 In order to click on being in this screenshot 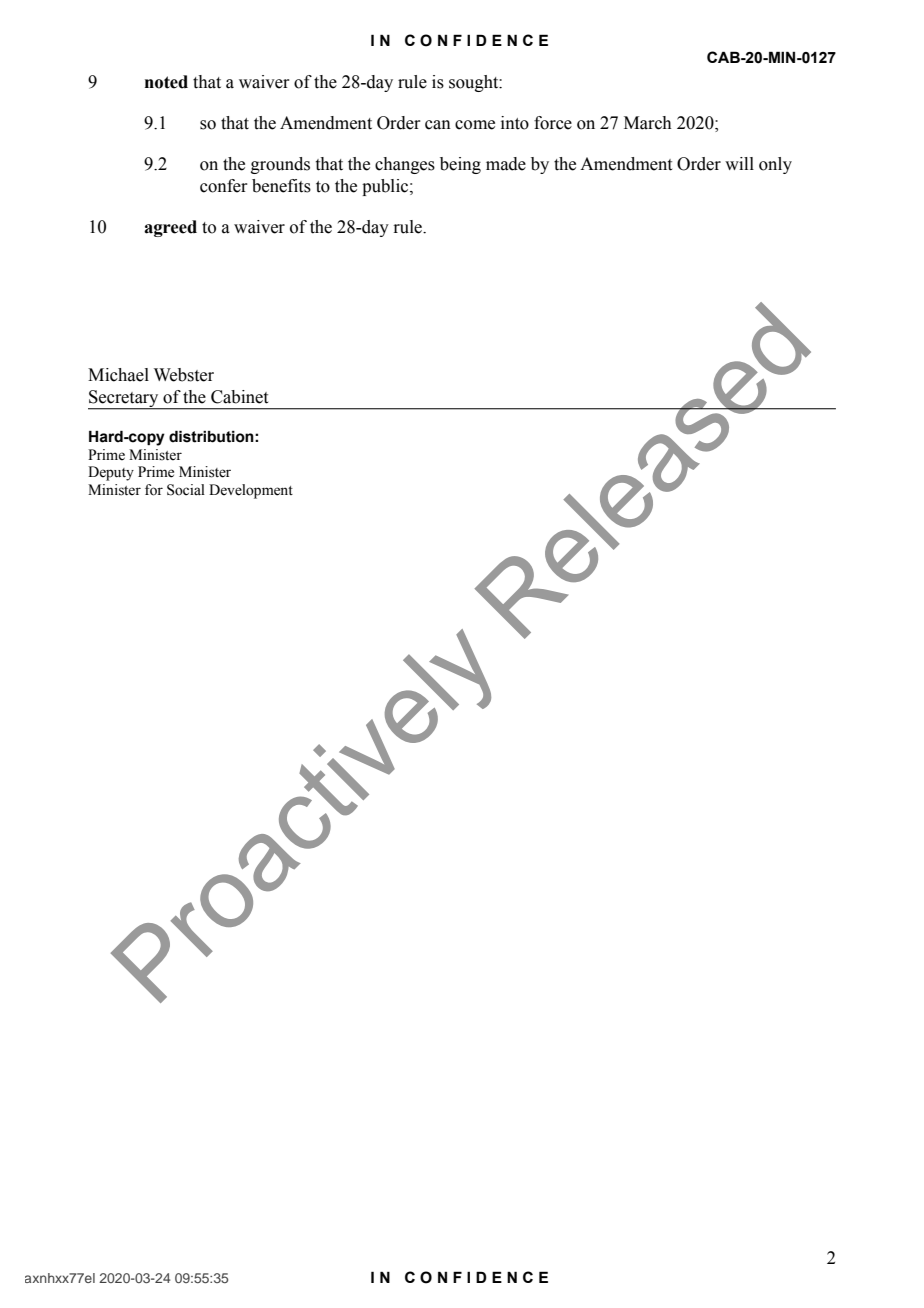, I will do `click(460, 165)`.
